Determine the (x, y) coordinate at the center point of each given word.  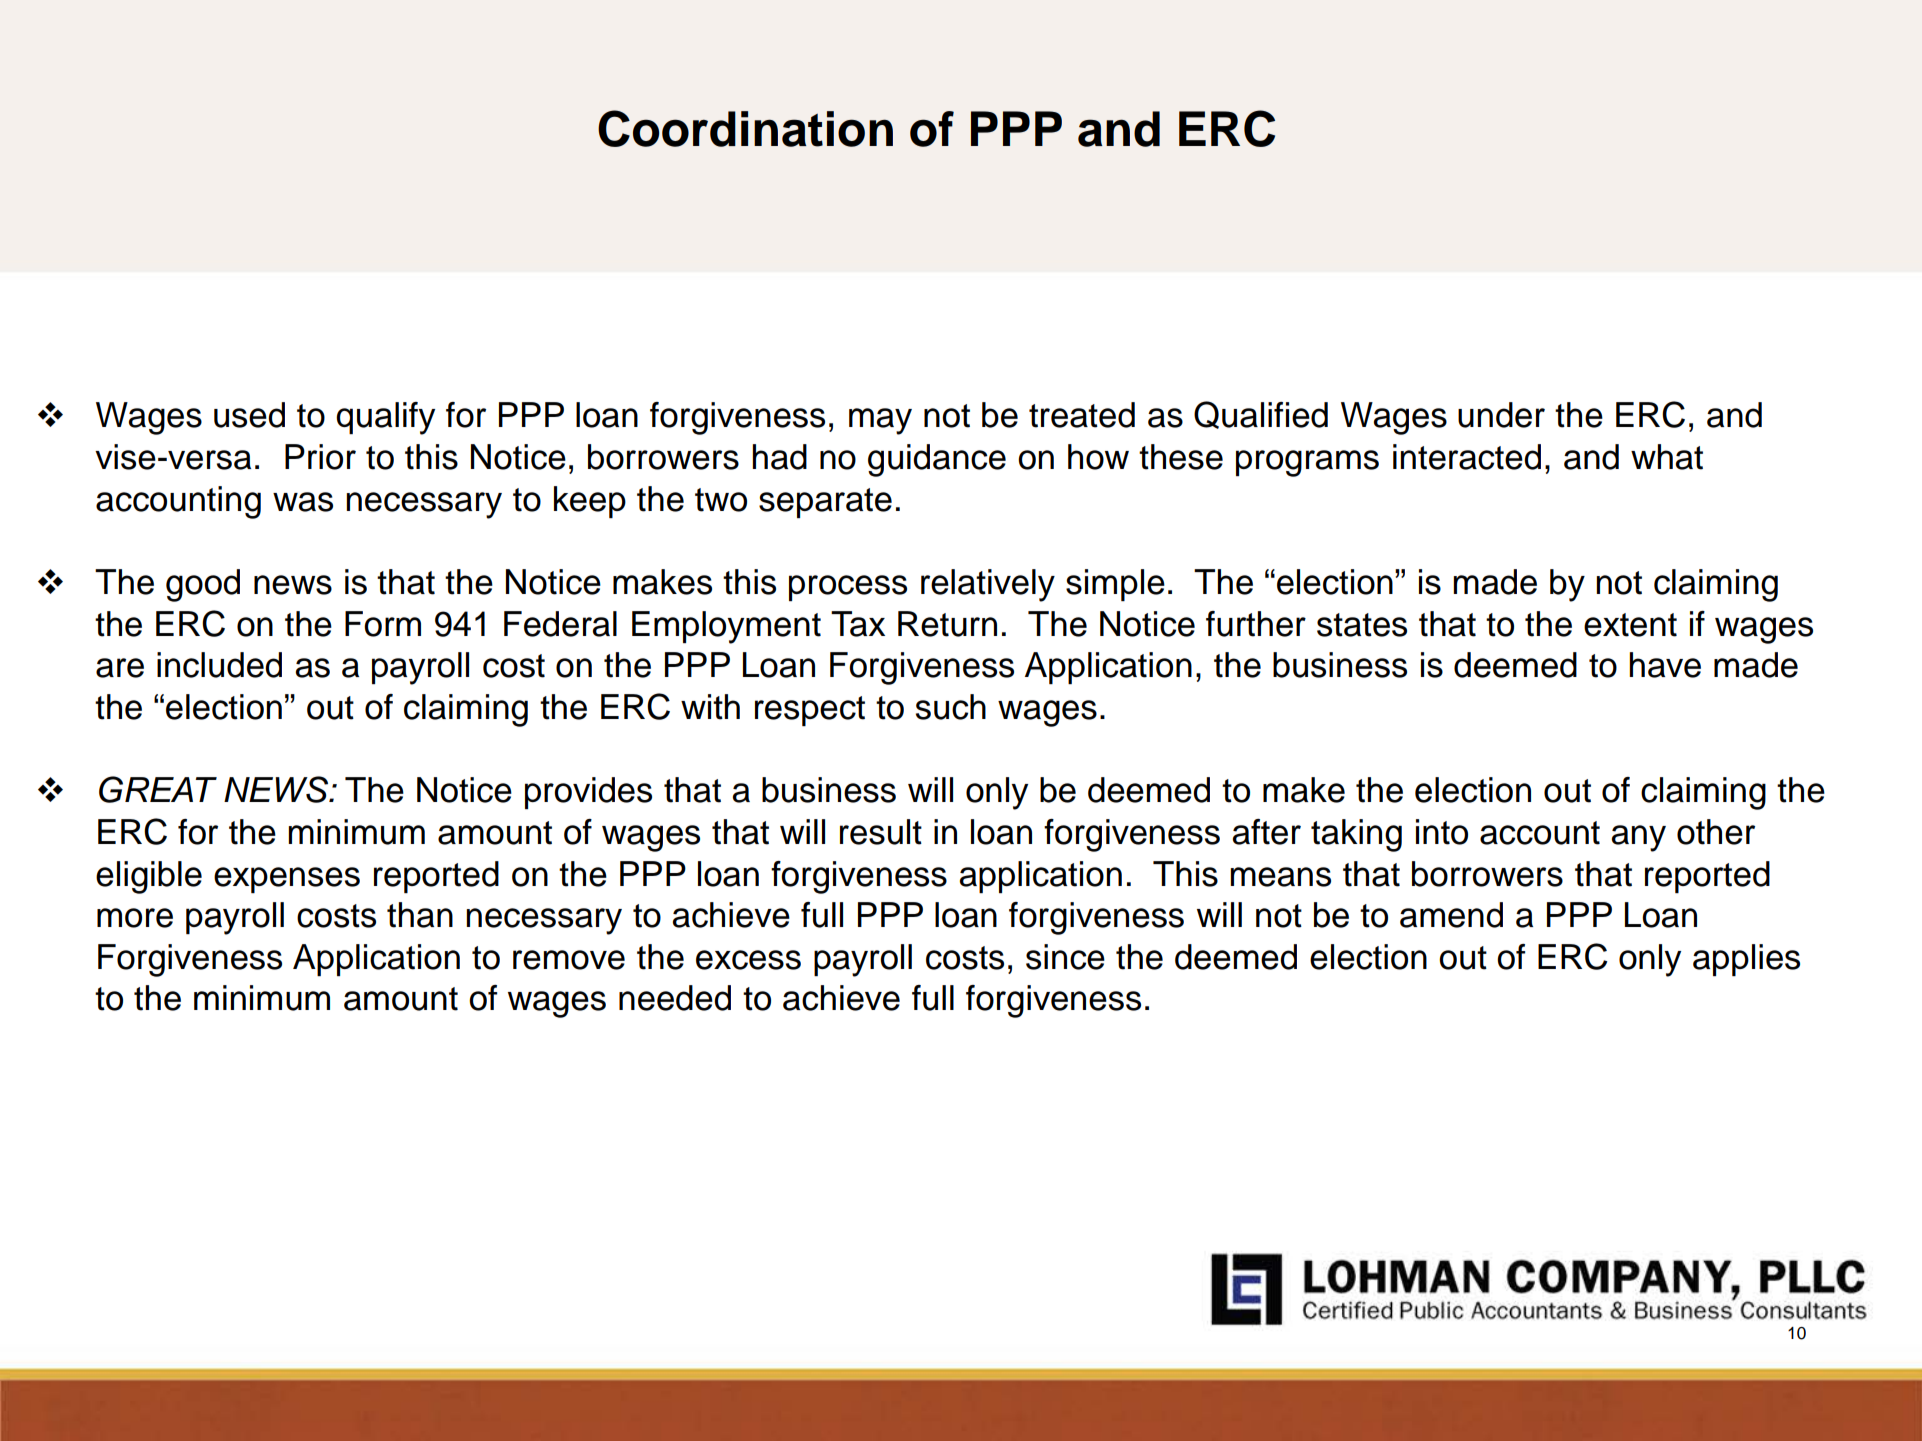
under (1501, 415)
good (203, 585)
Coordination (745, 128)
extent (1630, 625)
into (1442, 832)
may (880, 421)
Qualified (1261, 415)
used (249, 415)
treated (1082, 415)
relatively (988, 585)
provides (588, 793)
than (420, 915)
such (951, 707)
